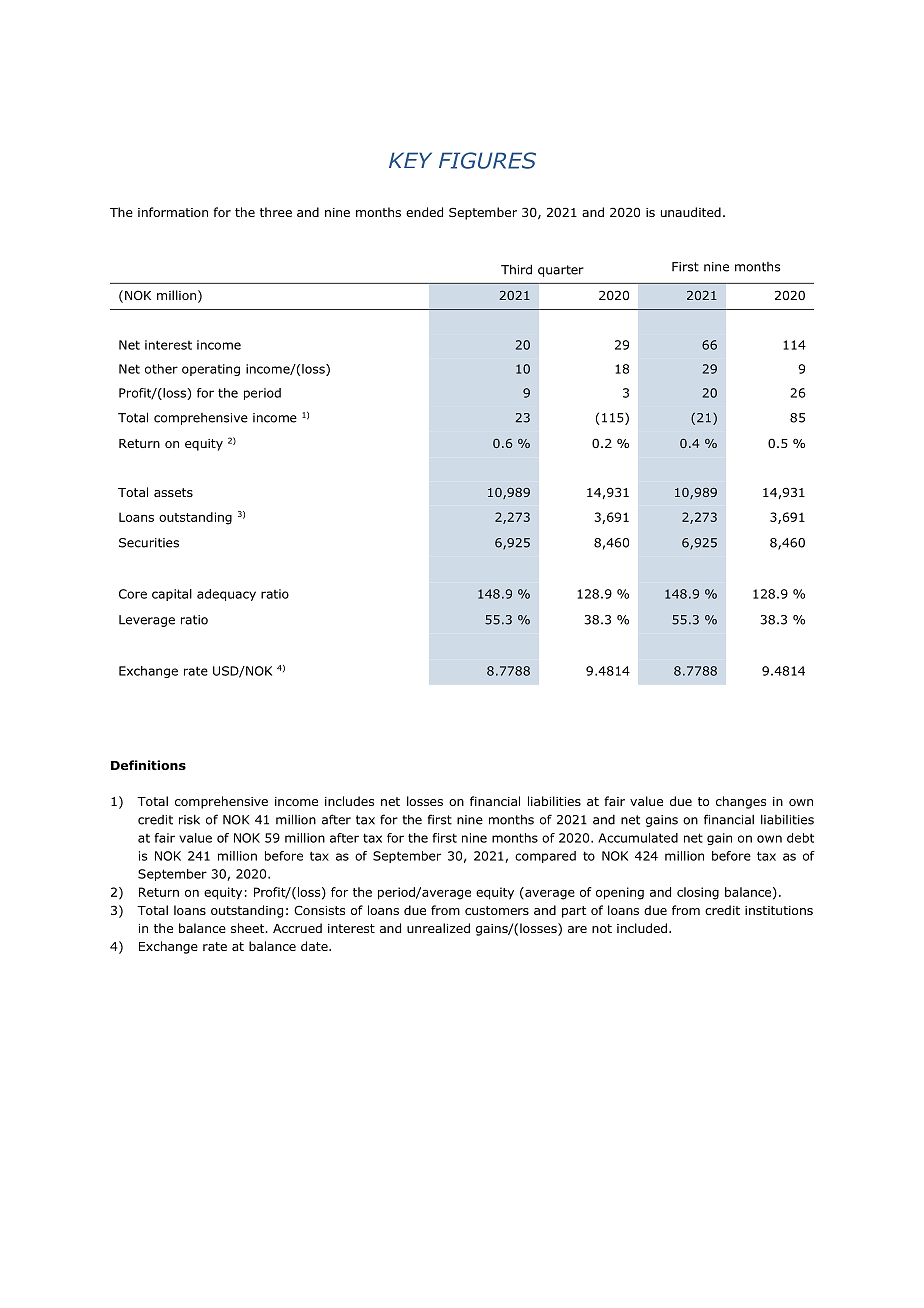 Image resolution: width=924 pixels, height=1308 pixels. Describe the element at coordinates (149, 543) in the image. I see `Securities` at that location.
